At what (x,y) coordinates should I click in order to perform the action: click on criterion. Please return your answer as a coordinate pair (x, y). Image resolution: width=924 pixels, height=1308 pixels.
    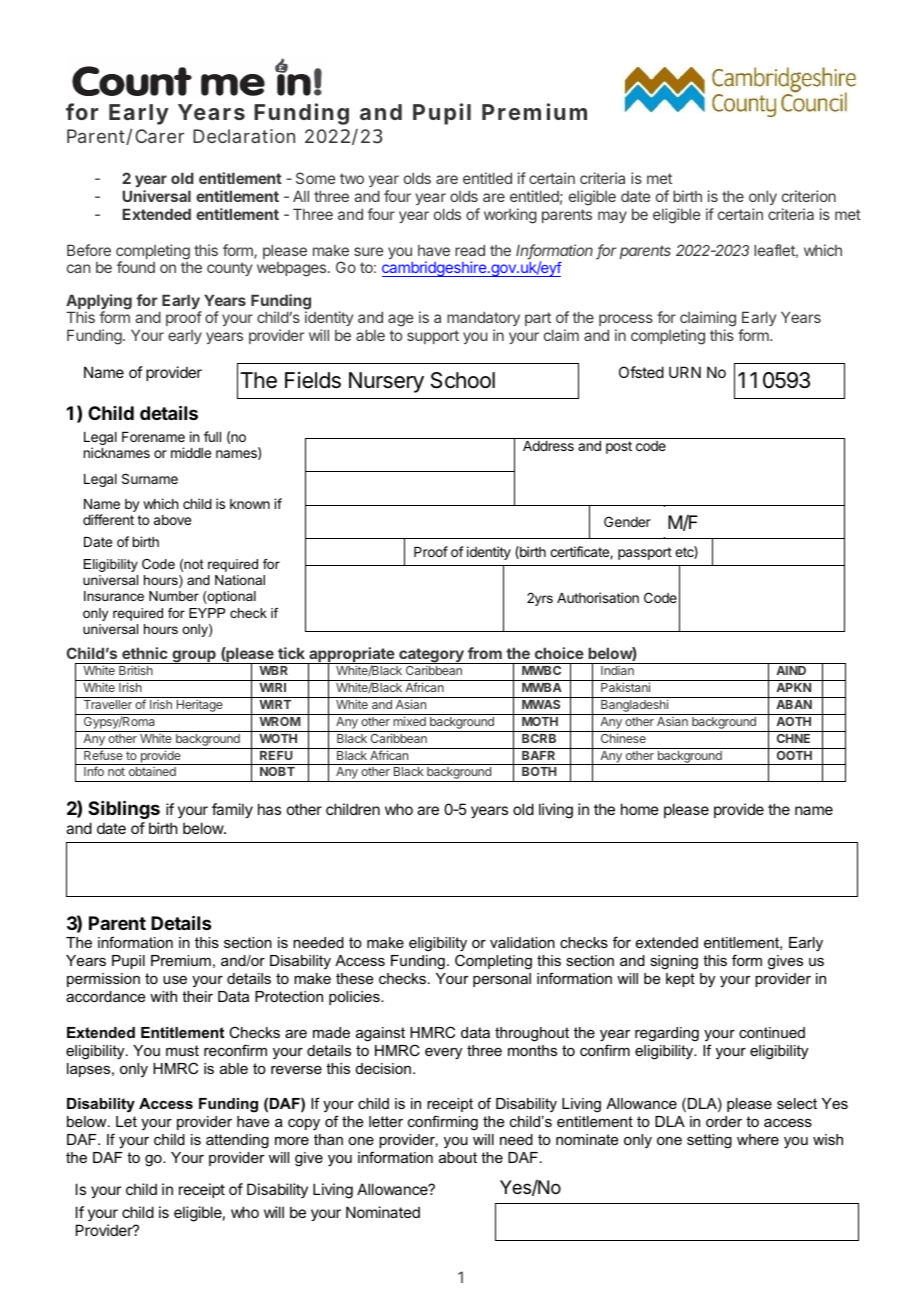
    Looking at the image, I should click on (809, 196).
